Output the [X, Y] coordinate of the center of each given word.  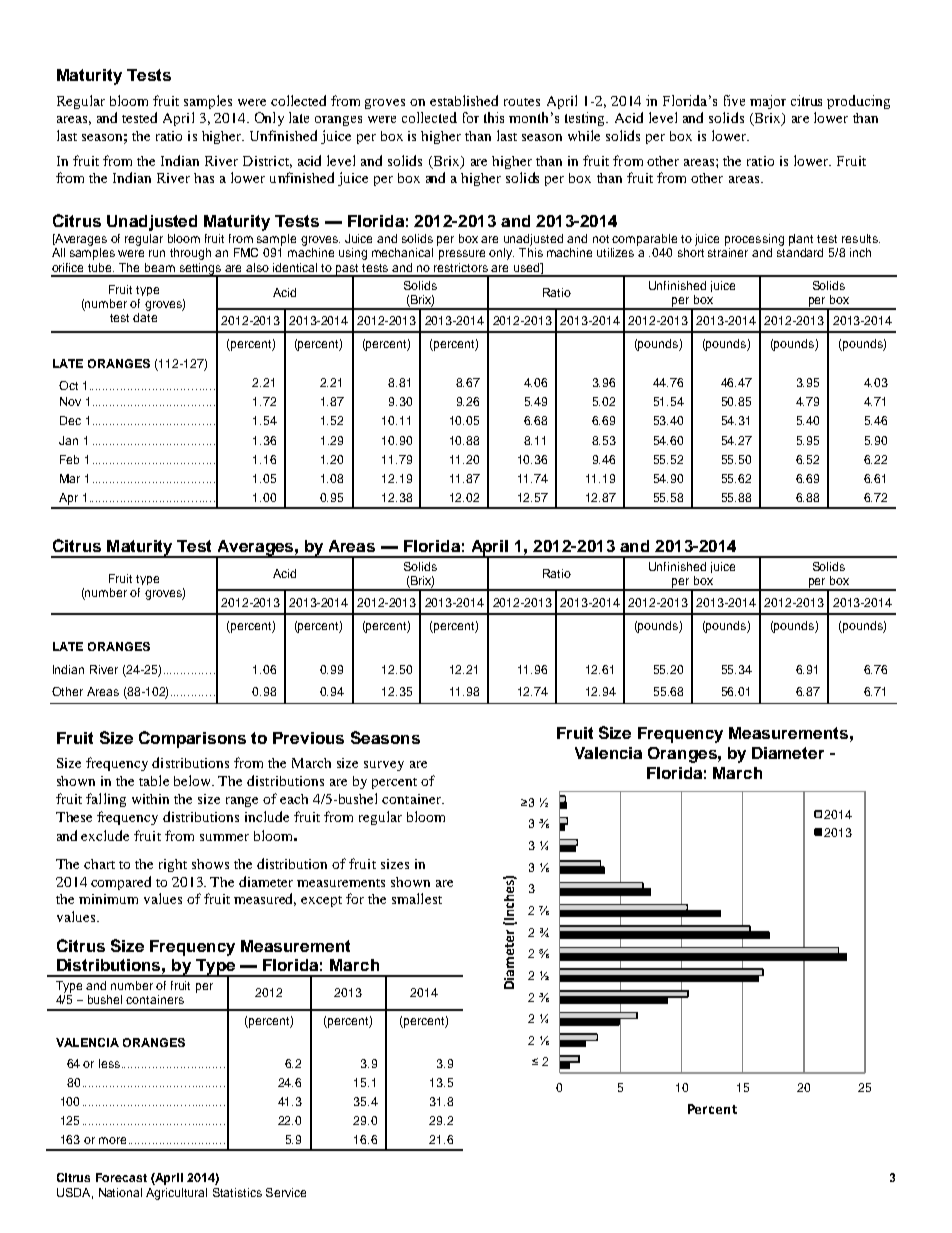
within [150, 799]
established [464, 100]
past [348, 270]
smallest [417, 898]
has [204, 178]
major [768, 102]
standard [800, 252]
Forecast [121, 1177]
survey [384, 766]
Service [286, 1192]
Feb [69, 459]
